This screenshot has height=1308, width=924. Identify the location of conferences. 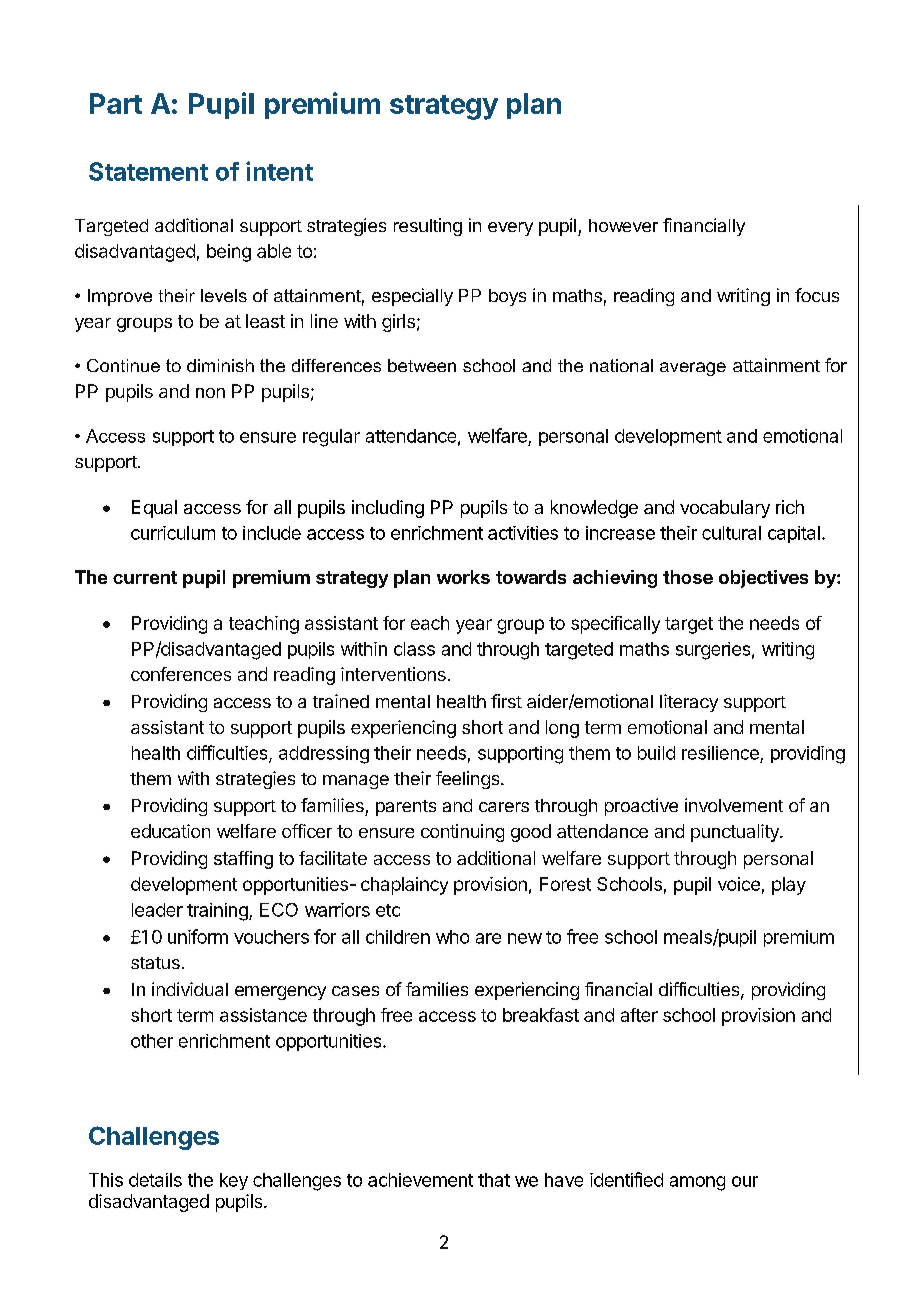
(181, 674).
